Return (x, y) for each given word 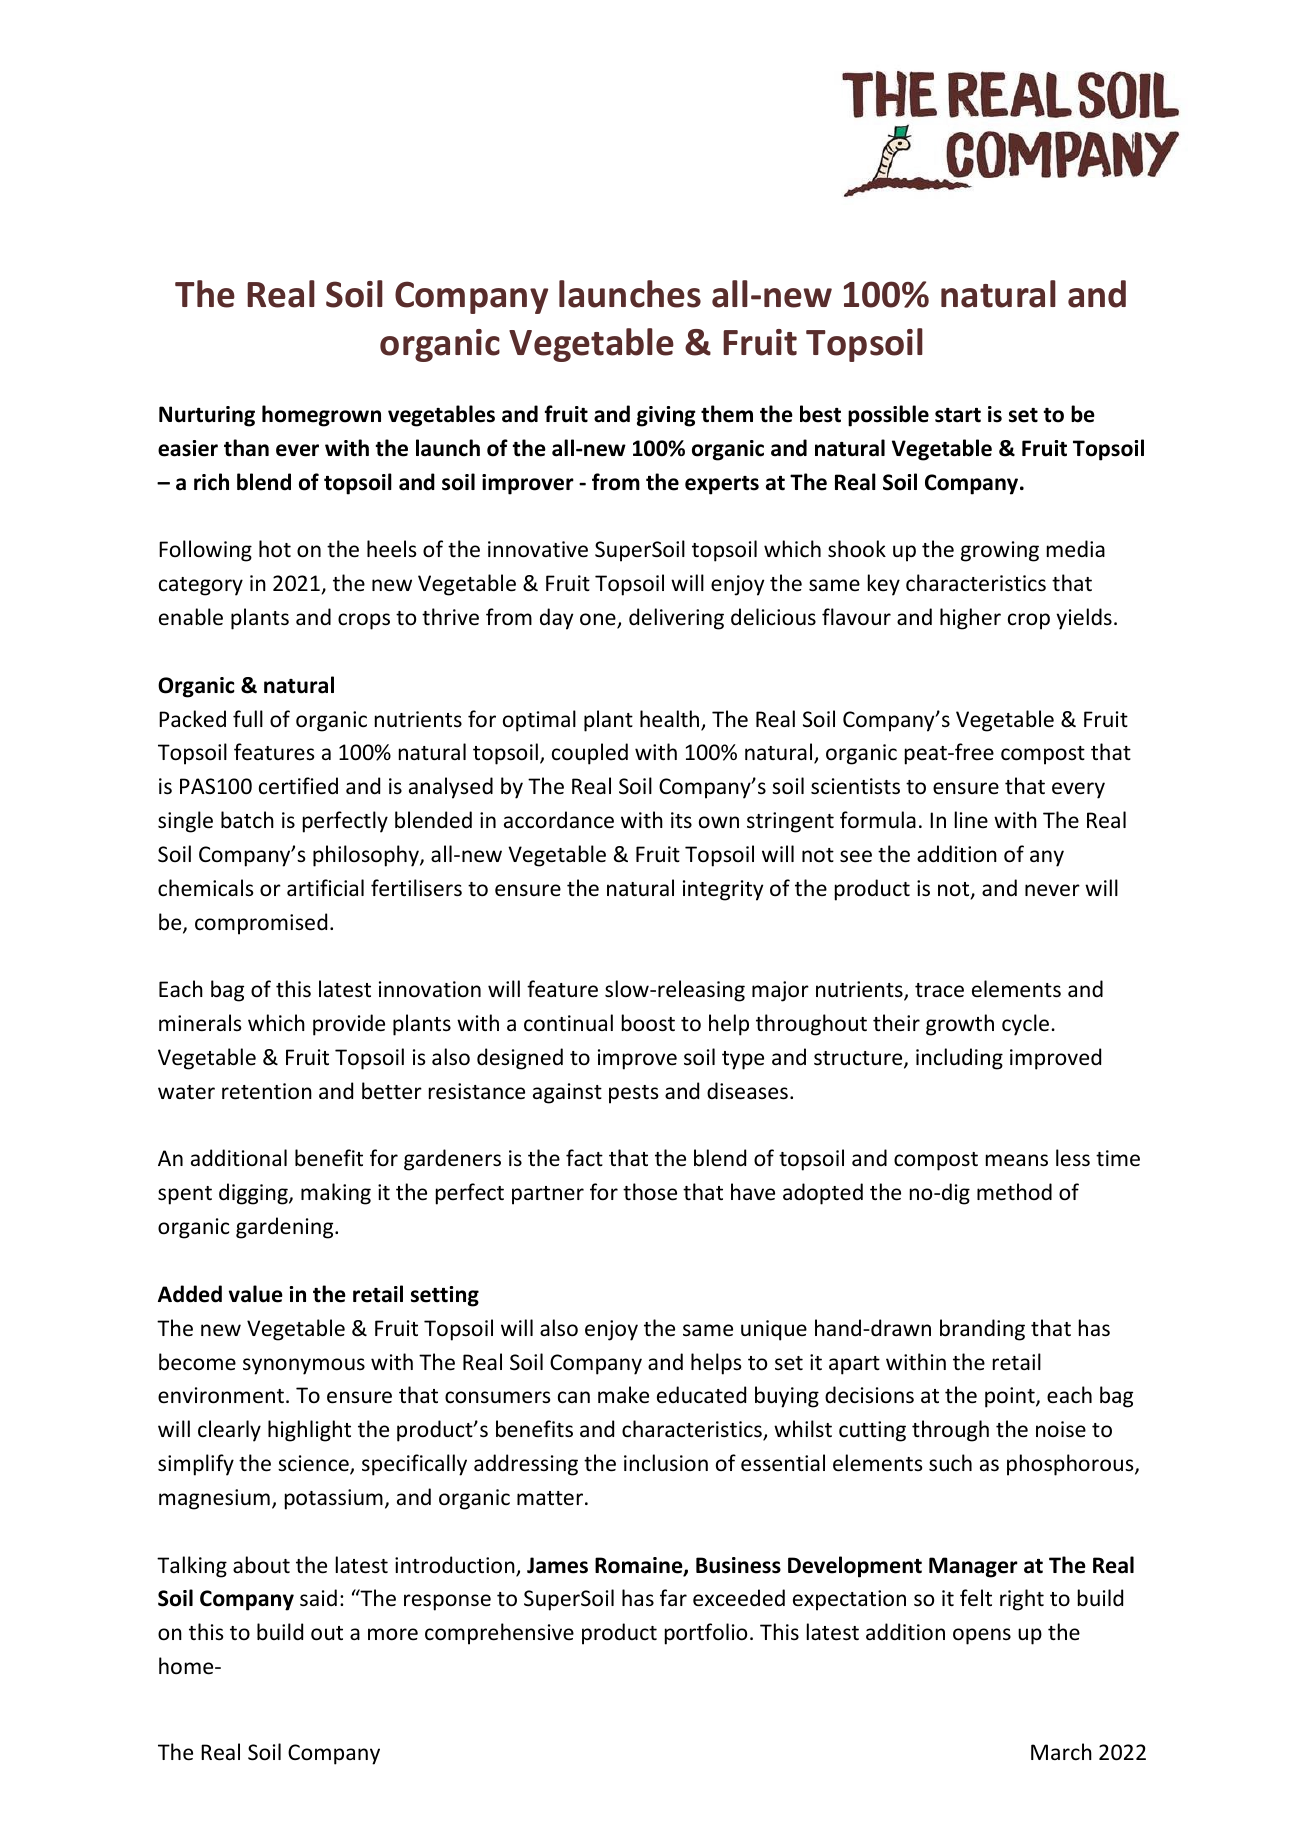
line (971, 819)
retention (267, 1091)
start (958, 415)
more (393, 1634)
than (246, 448)
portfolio (706, 1634)
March (1061, 1751)
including (959, 1059)
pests (633, 1094)
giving (666, 416)
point (1011, 1397)
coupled (590, 754)
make (623, 1395)
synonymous (304, 1366)
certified (298, 786)
